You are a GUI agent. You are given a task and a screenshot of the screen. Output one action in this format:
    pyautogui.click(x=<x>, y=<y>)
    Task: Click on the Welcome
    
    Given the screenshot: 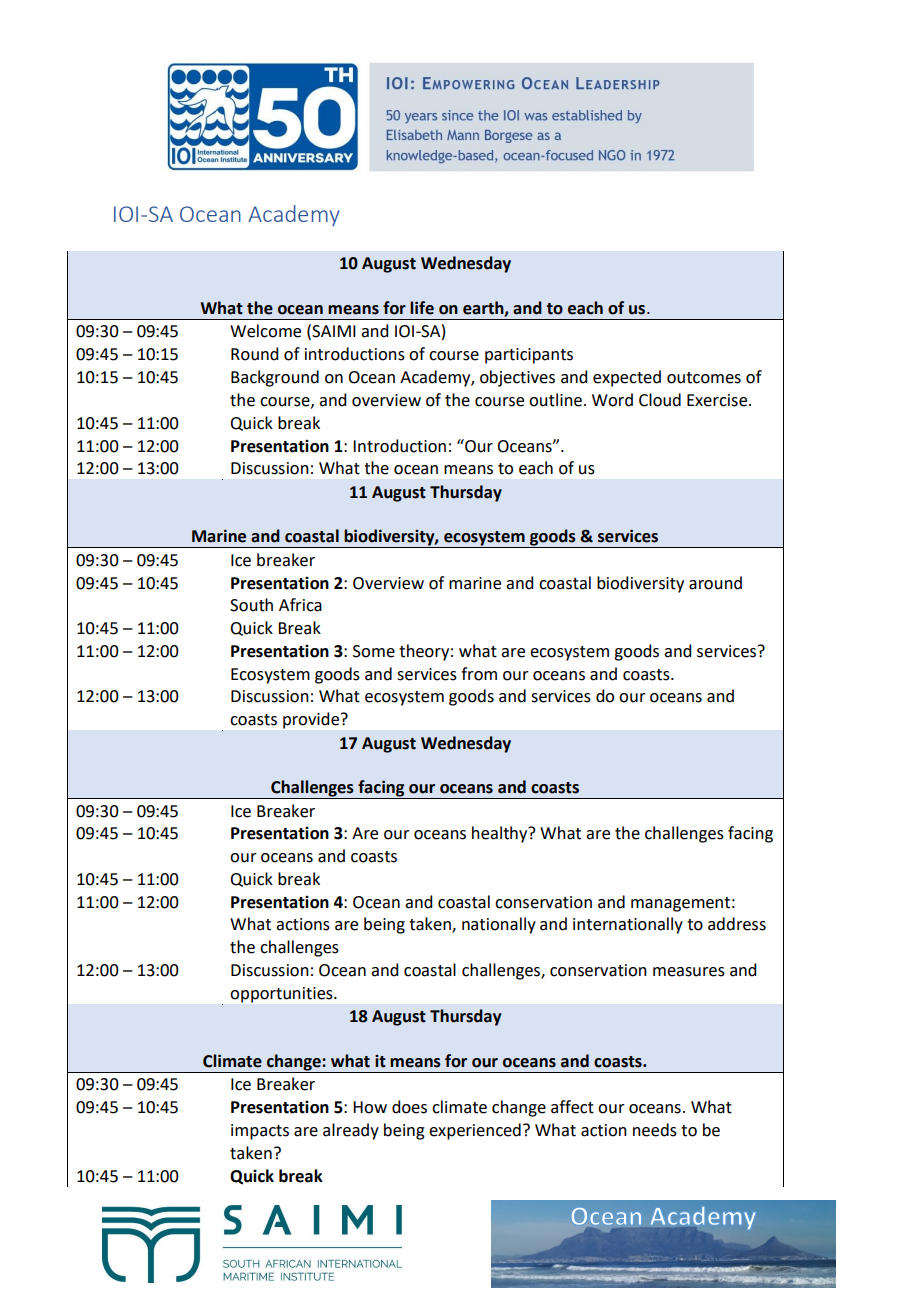 What is the action you would take?
    pyautogui.click(x=265, y=331)
